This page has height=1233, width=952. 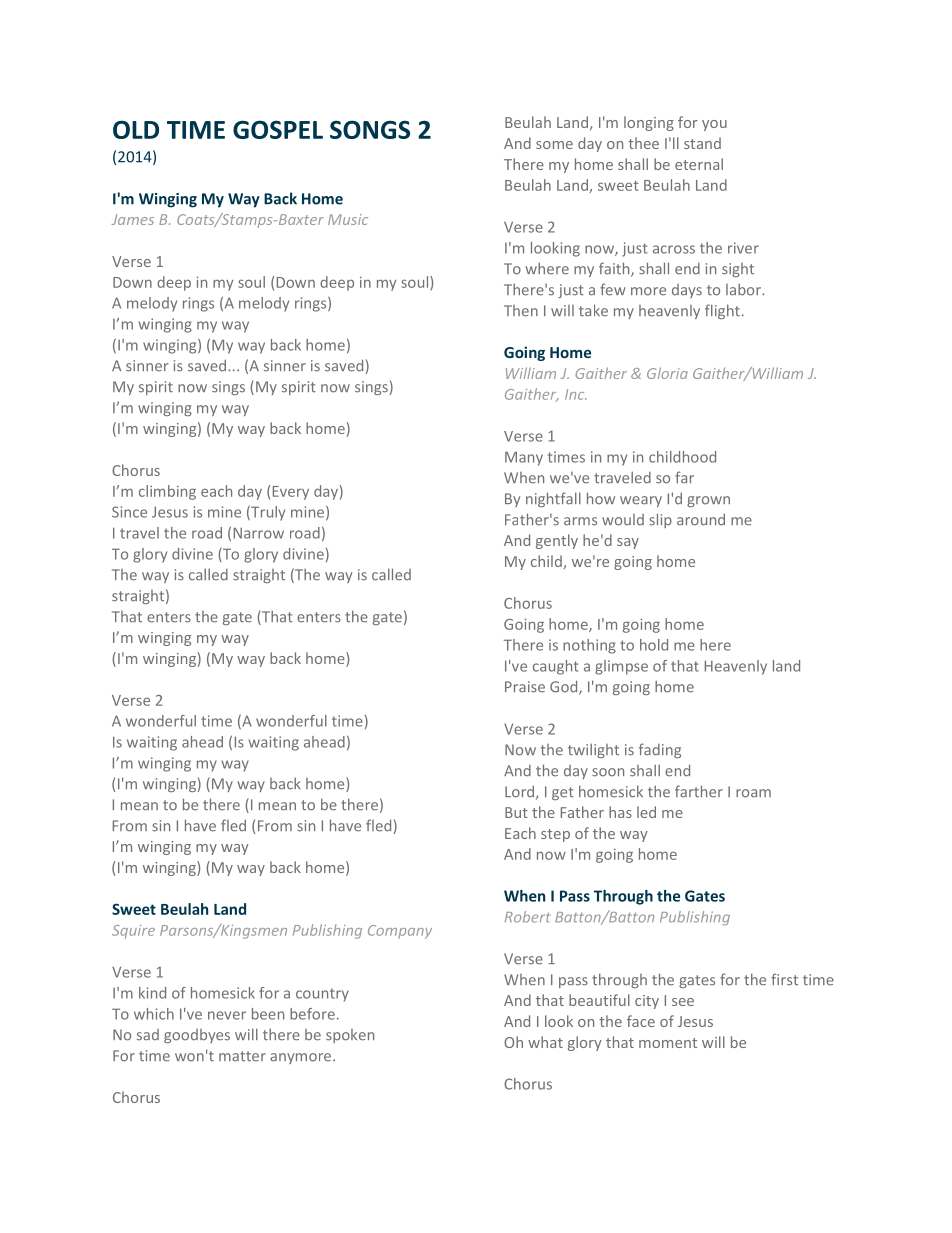 I want to click on goodbyes, so click(x=197, y=1036).
